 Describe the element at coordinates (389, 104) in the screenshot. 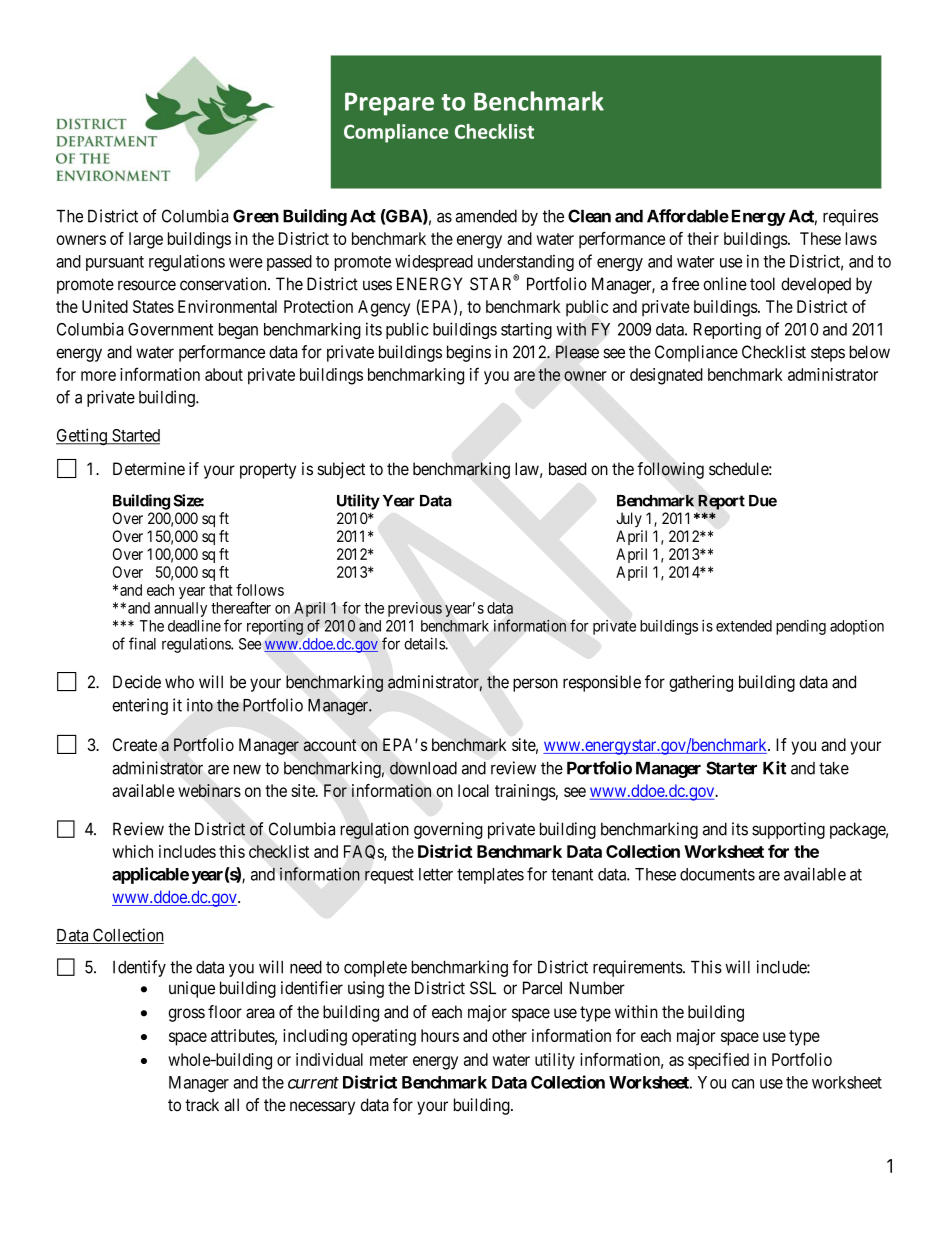

I see `Prepare` at that location.
